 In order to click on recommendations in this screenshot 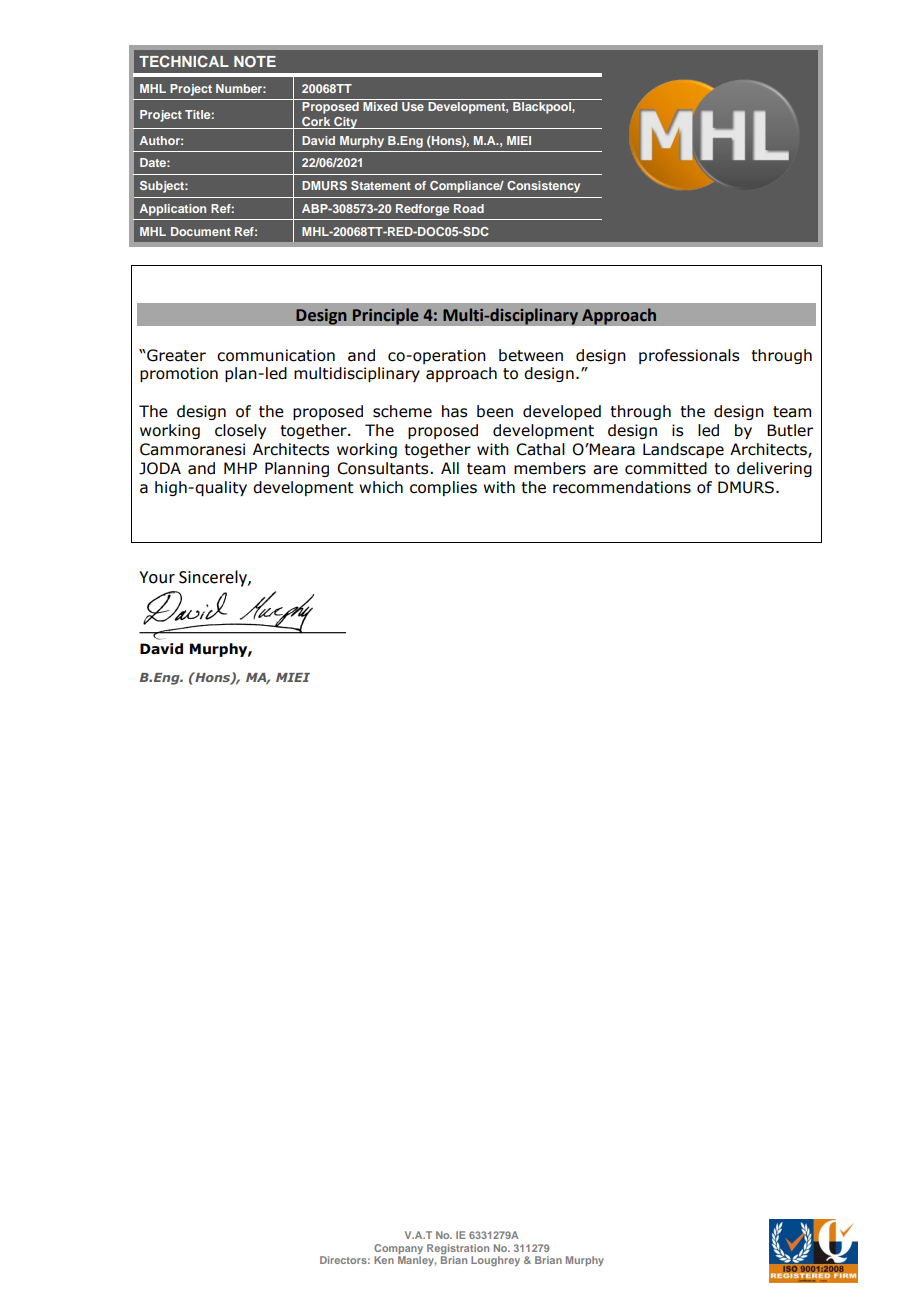, I will do `click(622, 487)`.
